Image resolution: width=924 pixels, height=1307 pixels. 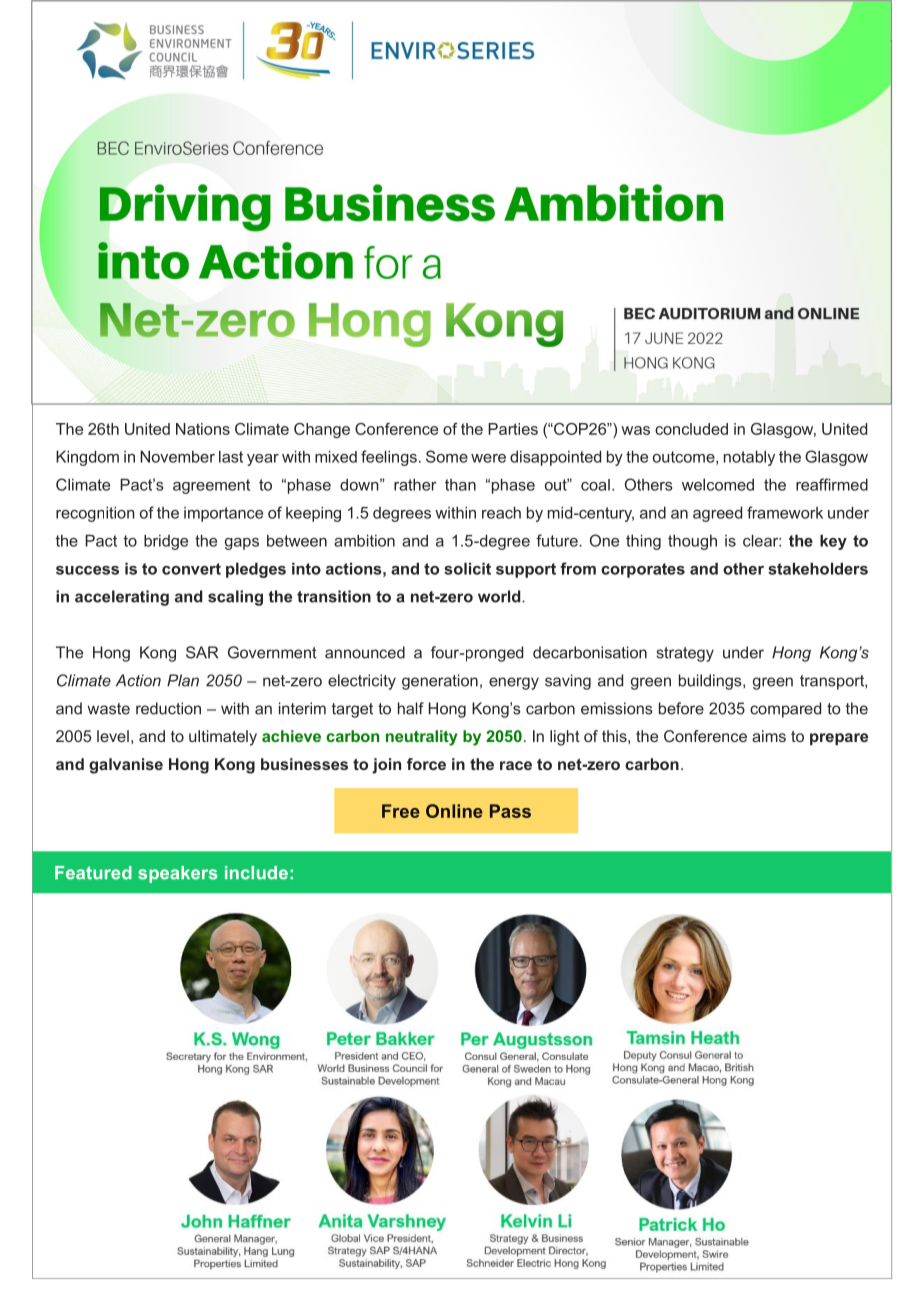 What do you see at coordinates (467, 568) in the screenshot?
I see `solicit` at bounding box center [467, 568].
